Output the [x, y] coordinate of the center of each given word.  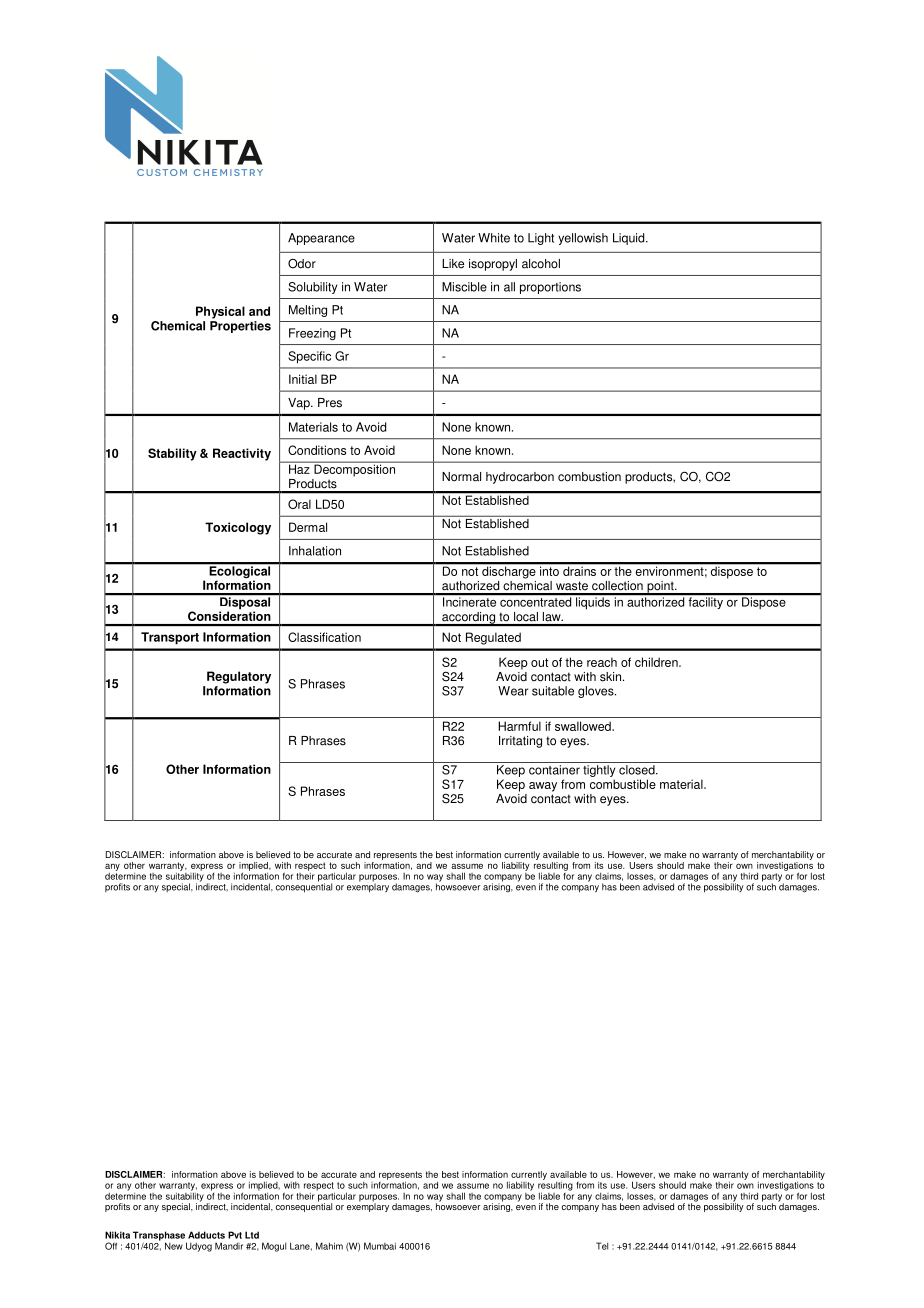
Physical [220, 312]
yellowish [583, 239]
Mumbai [380, 1246]
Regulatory [239, 677]
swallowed [584, 726]
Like [453, 264]
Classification [324, 637]
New [174, 1246]
